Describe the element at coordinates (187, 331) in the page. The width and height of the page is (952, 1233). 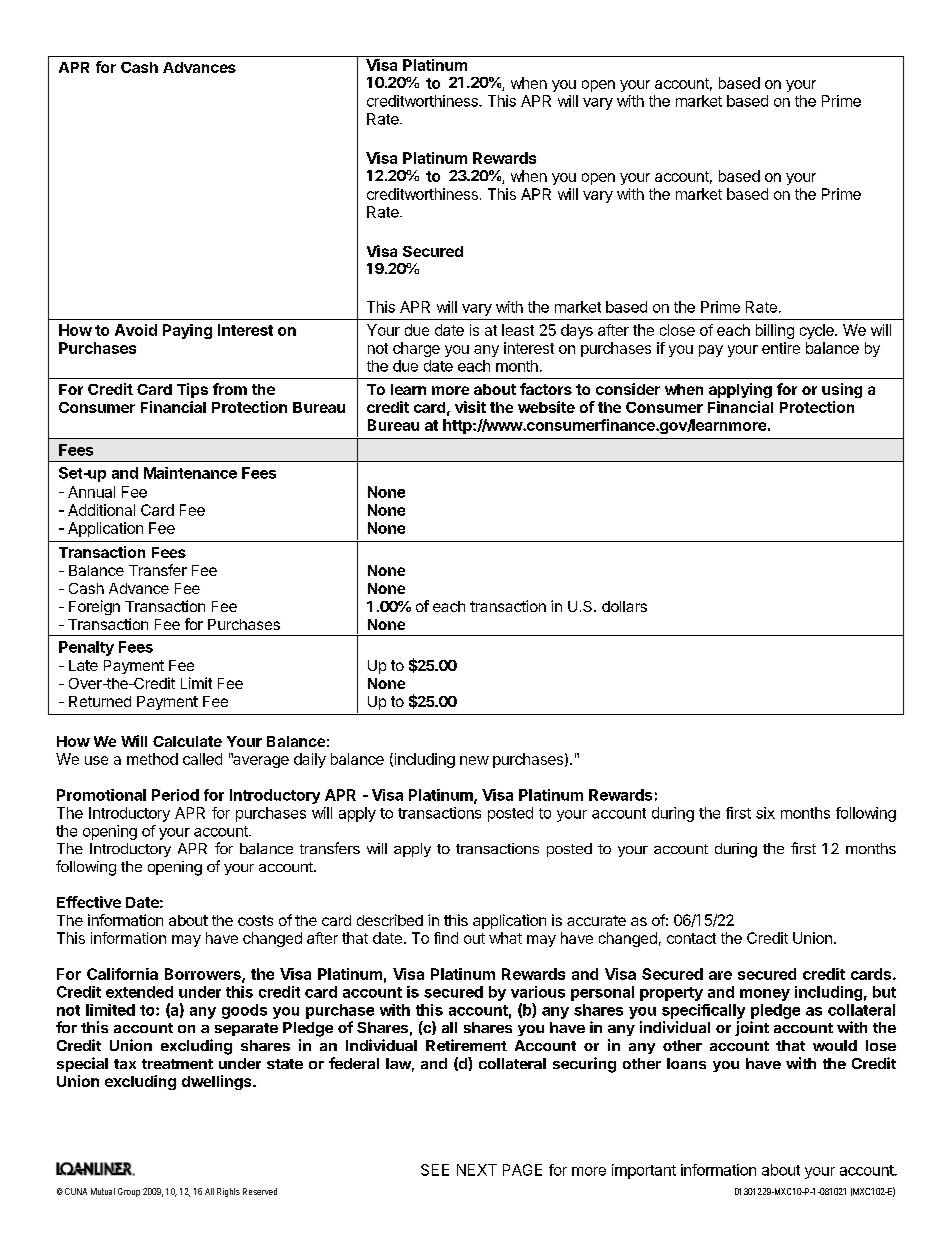
I see `Paying` at that location.
